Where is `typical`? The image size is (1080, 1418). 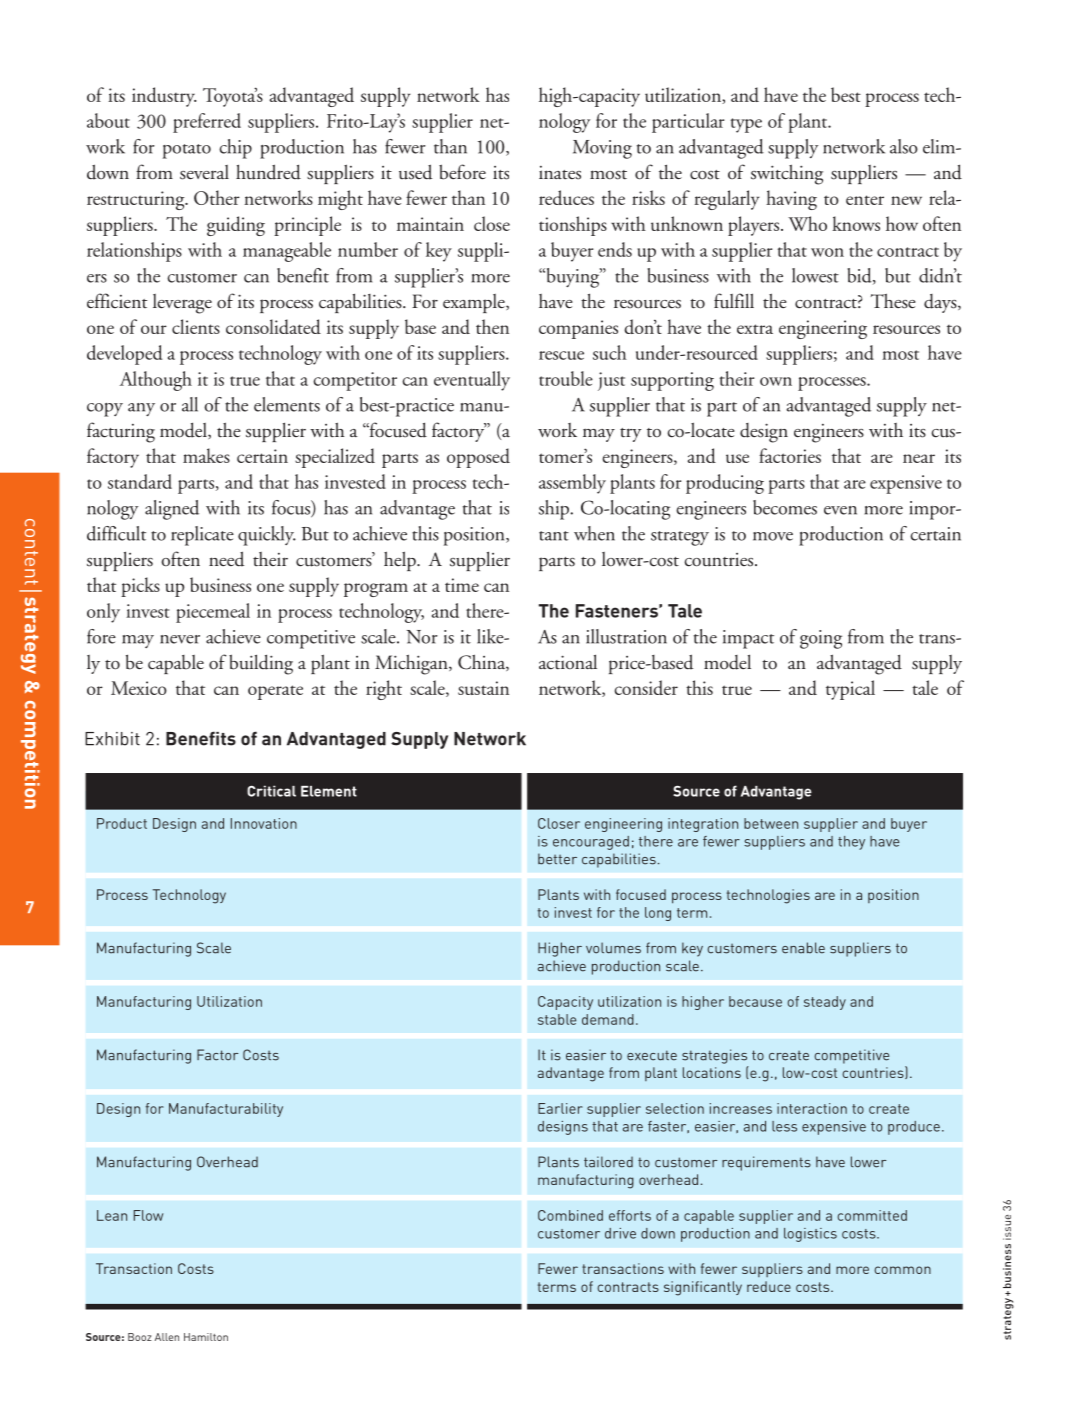
typical is located at coordinates (850, 690).
